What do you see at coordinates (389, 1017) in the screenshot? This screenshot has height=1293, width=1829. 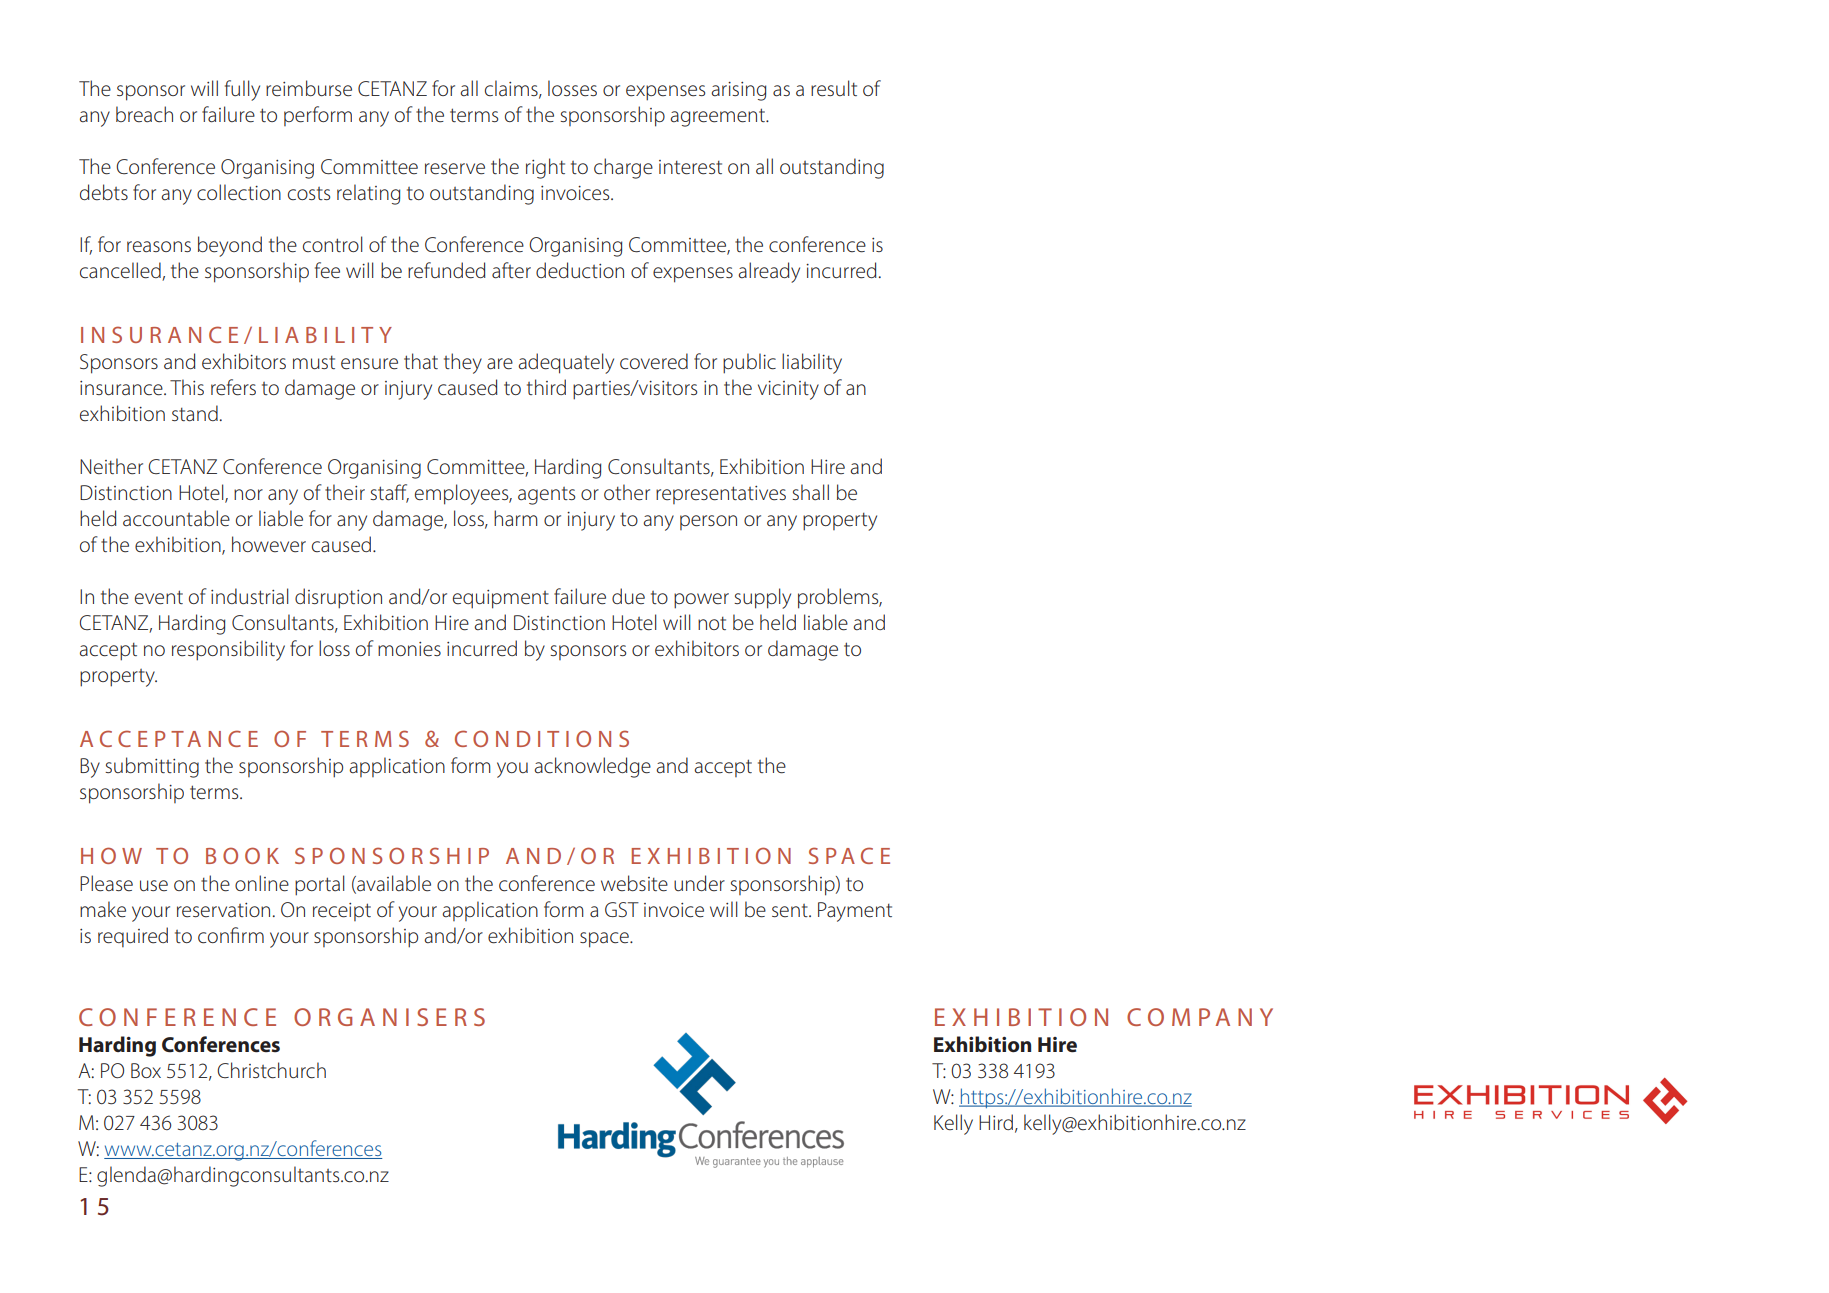 I see `ORGANISERS` at bounding box center [389, 1017].
